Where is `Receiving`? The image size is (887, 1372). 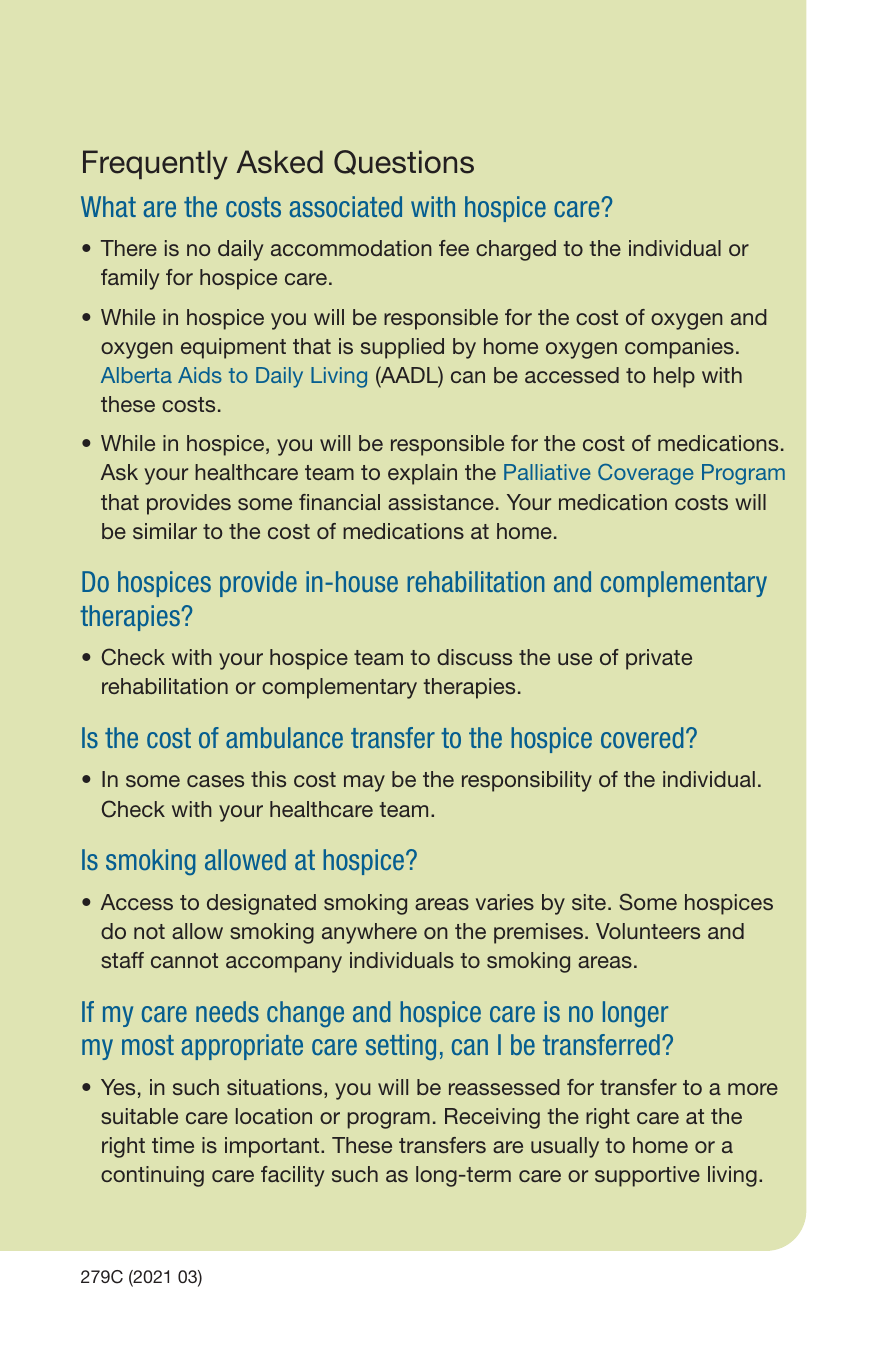 Receiving is located at coordinates (492, 1118).
